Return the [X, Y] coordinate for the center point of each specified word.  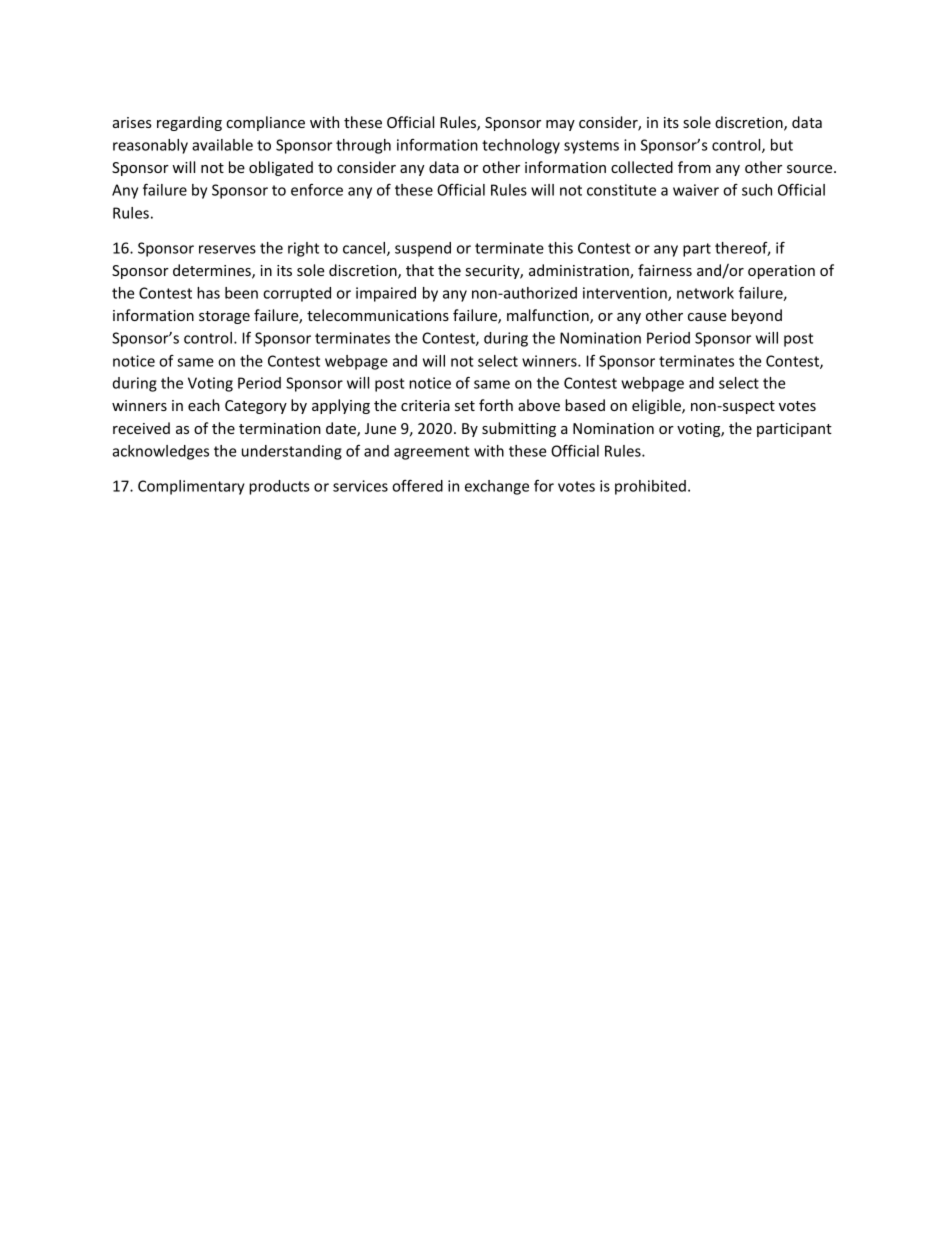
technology [521, 146]
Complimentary [191, 487]
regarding [189, 123]
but [782, 145]
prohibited [650, 487]
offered [417, 486]
